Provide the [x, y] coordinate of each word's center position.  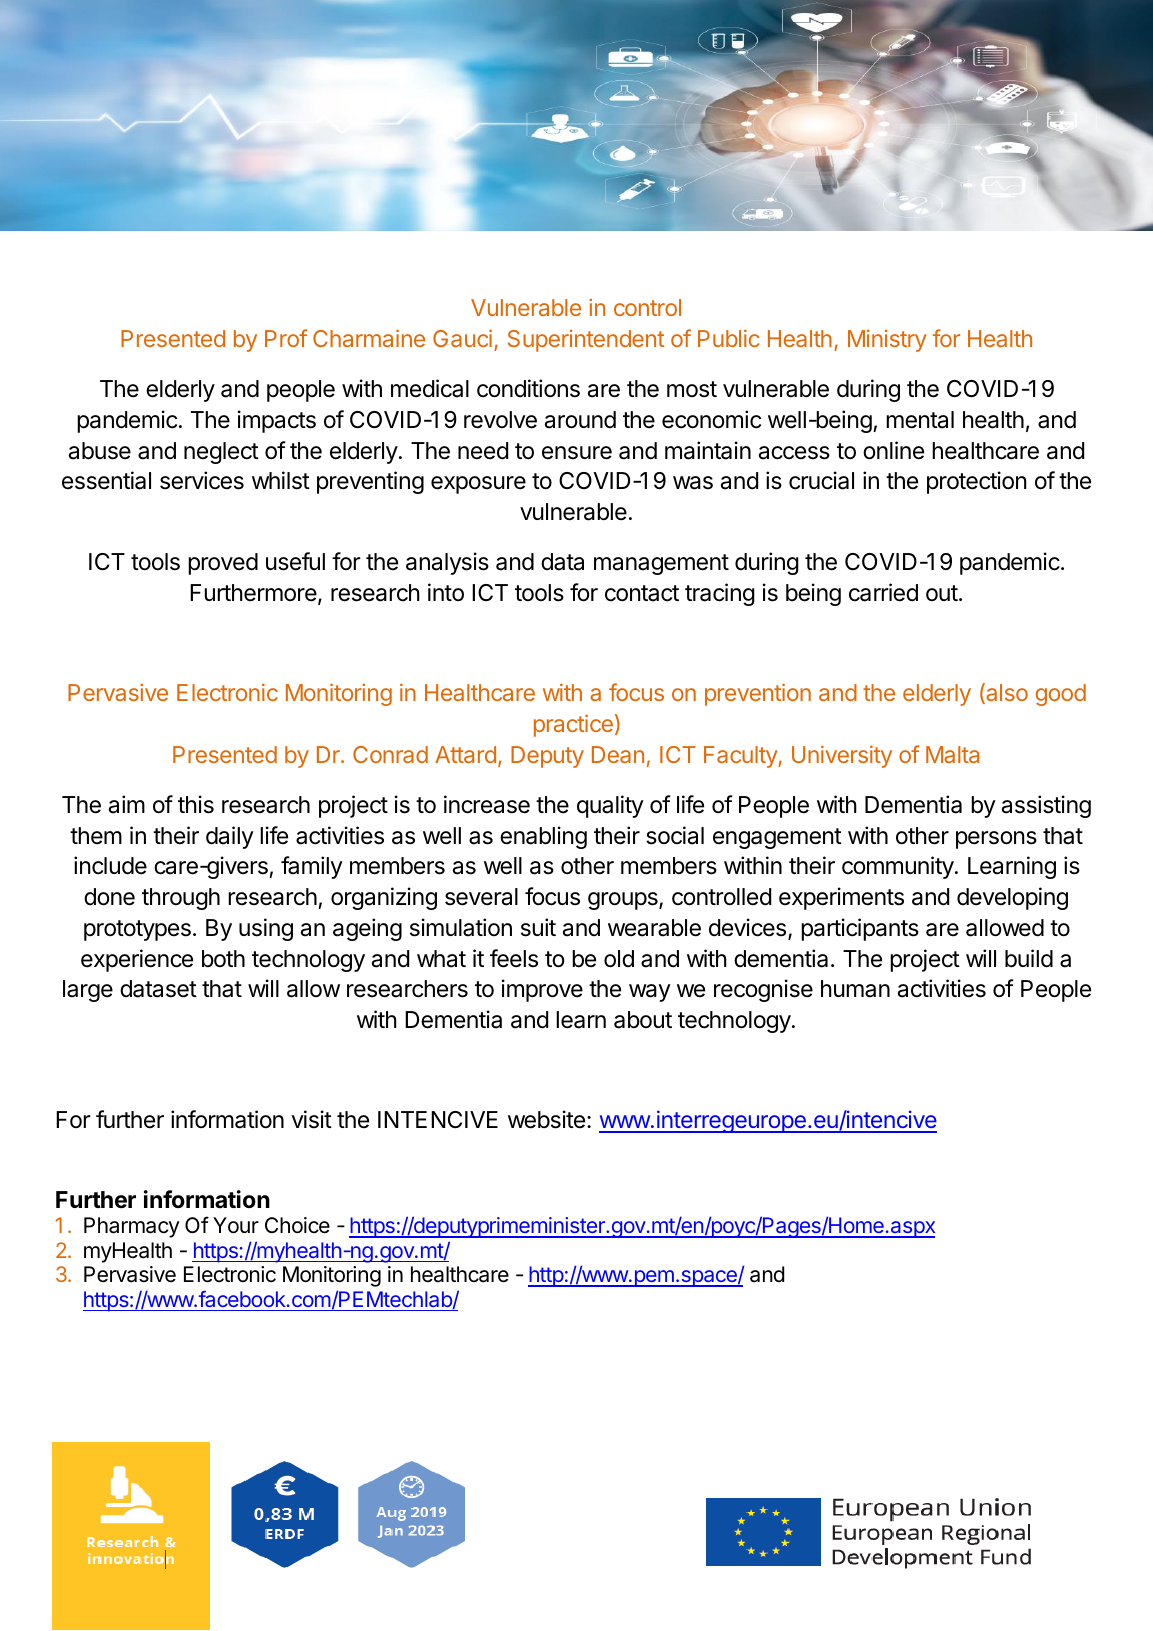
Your [236, 1225]
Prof [286, 338]
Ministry [887, 341]
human [855, 989]
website [546, 1119]
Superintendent [586, 341]
